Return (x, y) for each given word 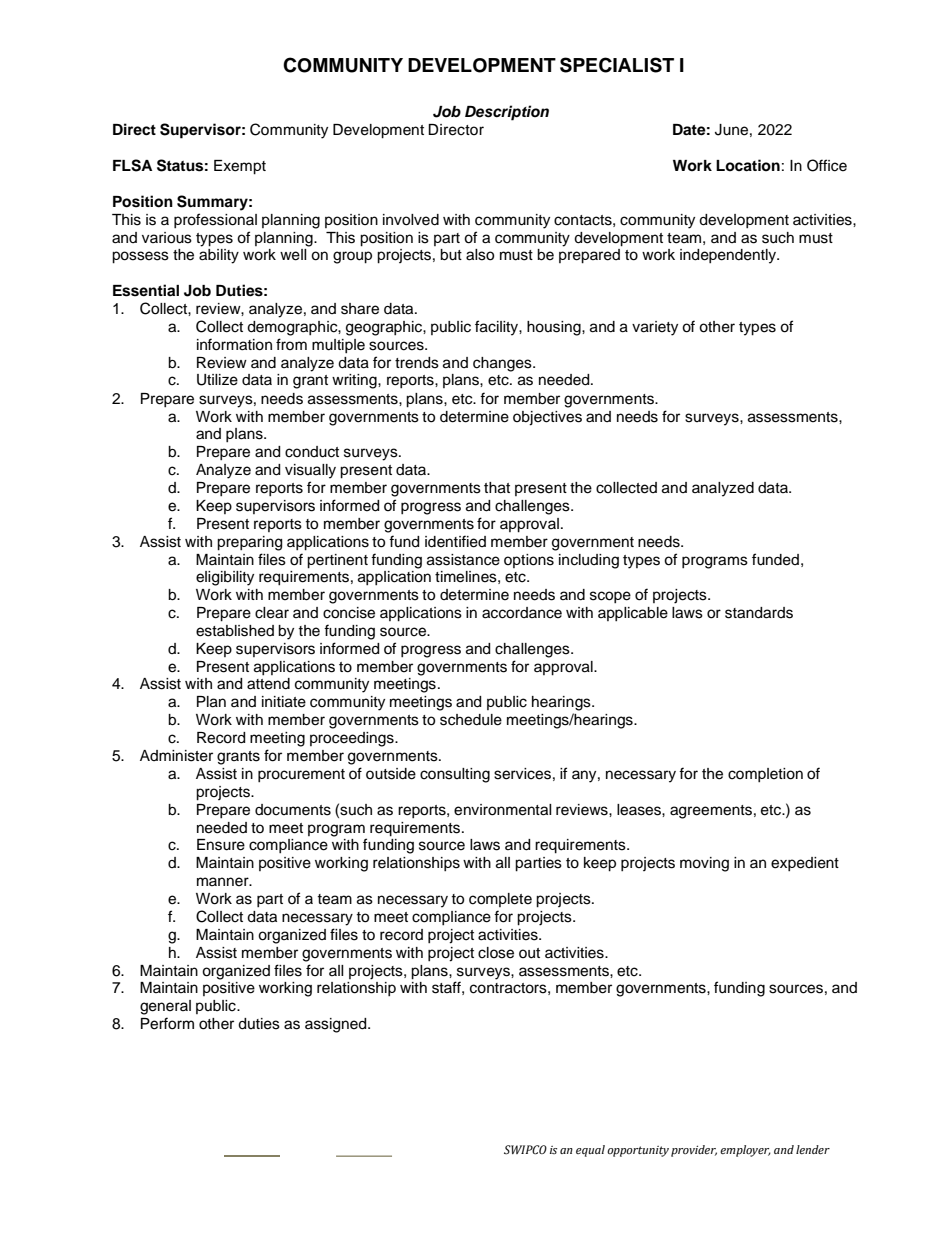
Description (507, 113)
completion (765, 775)
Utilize (217, 380)
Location (748, 165)
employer (745, 1151)
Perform (167, 1023)
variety (655, 328)
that (497, 488)
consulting (455, 775)
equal (590, 1151)
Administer (176, 756)
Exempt (240, 167)
